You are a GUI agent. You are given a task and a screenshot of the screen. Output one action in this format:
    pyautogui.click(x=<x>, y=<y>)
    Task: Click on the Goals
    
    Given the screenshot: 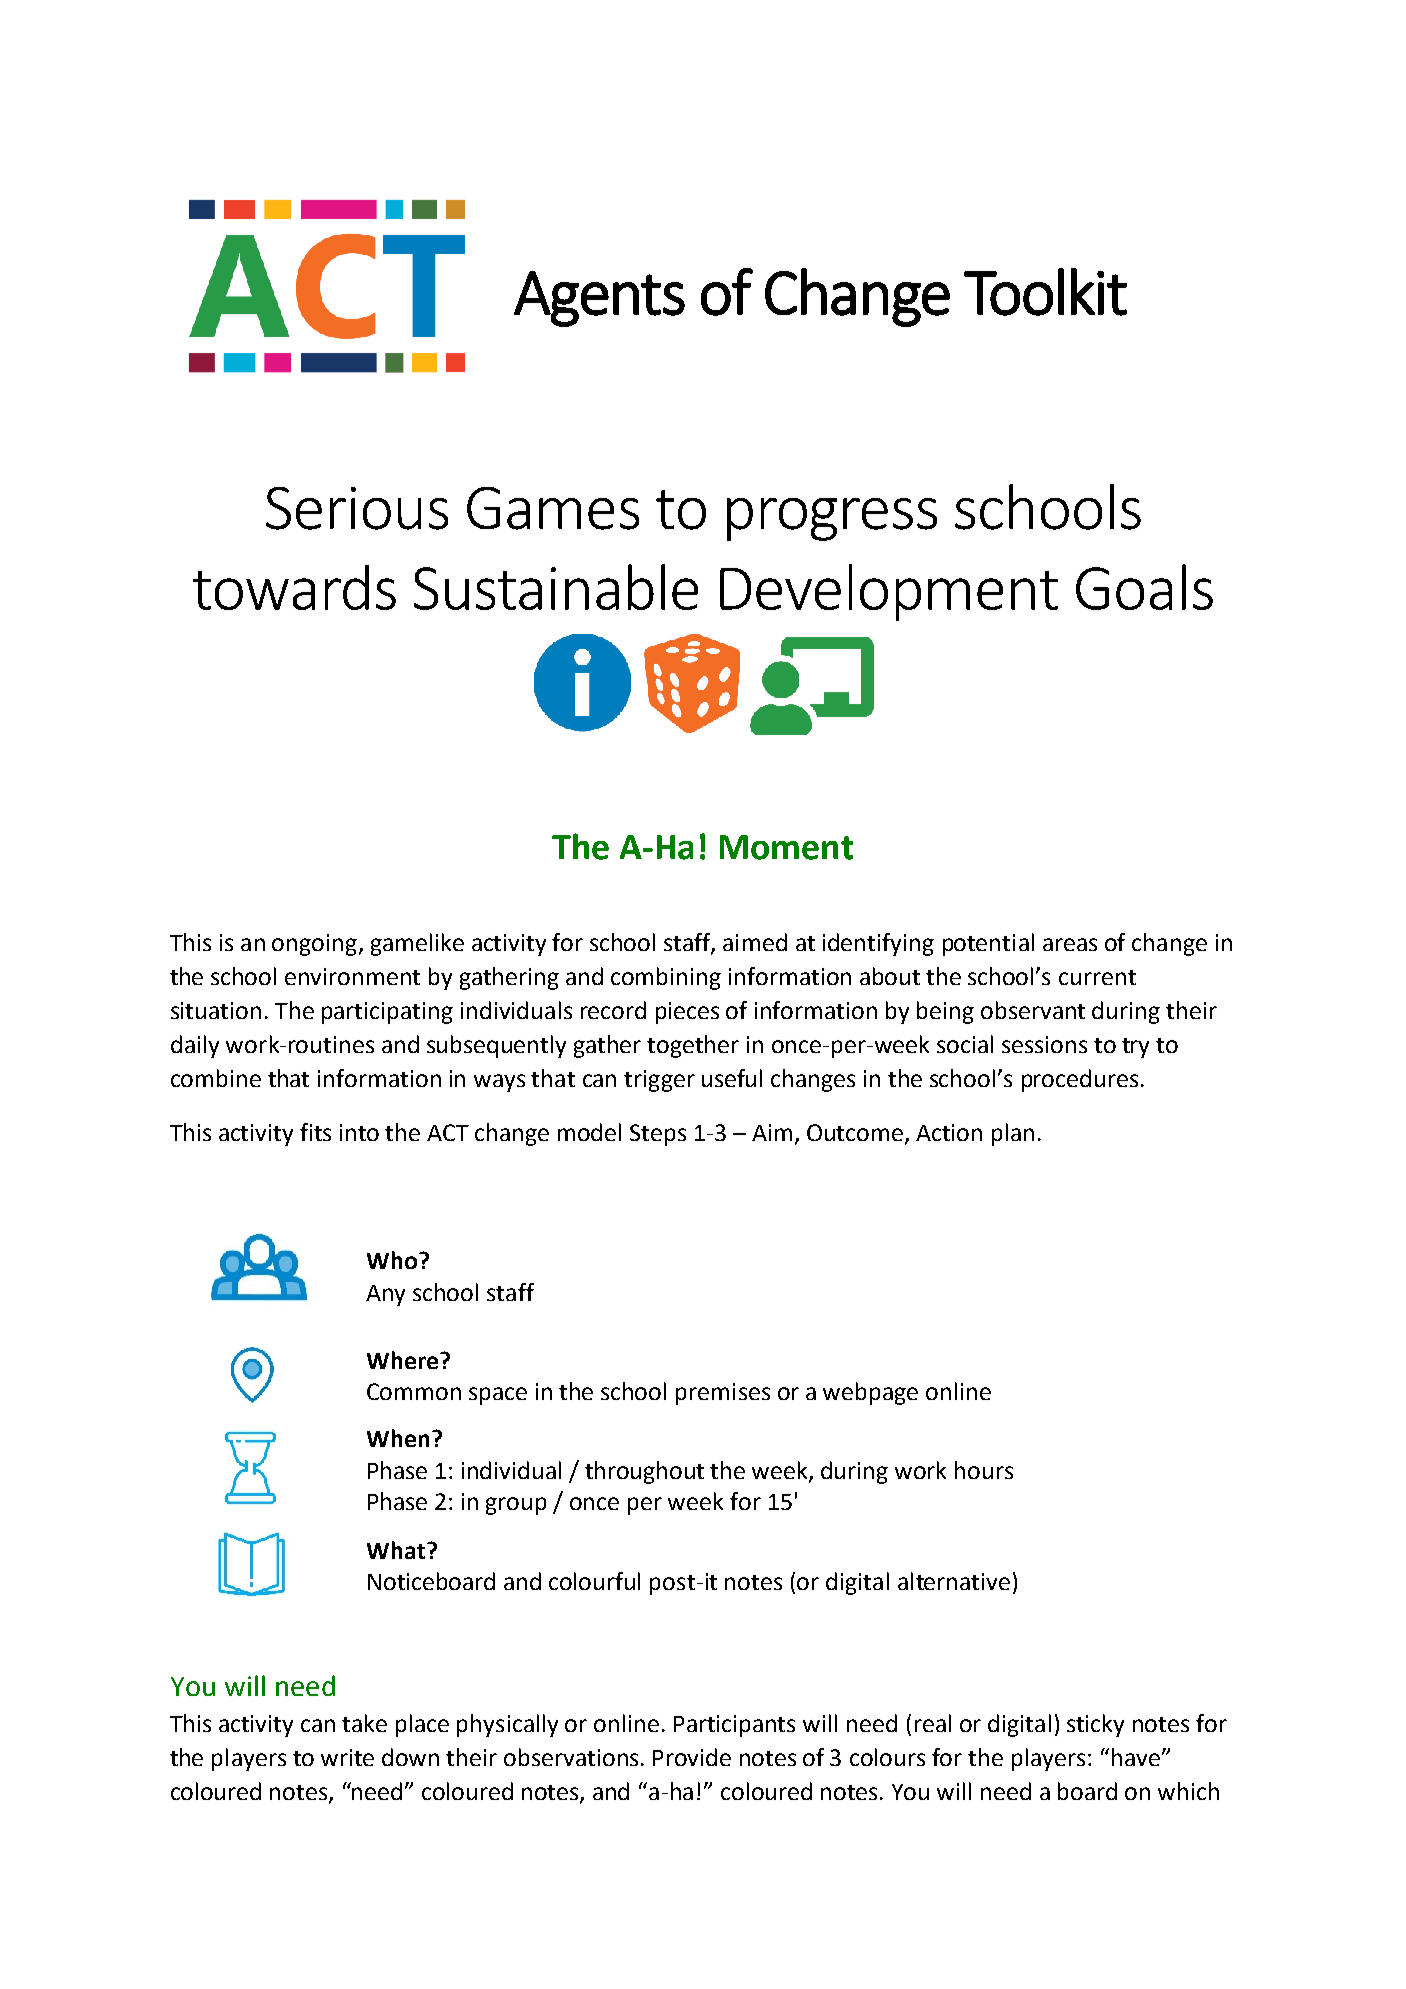 What is the action you would take?
    pyautogui.click(x=1144, y=587)
